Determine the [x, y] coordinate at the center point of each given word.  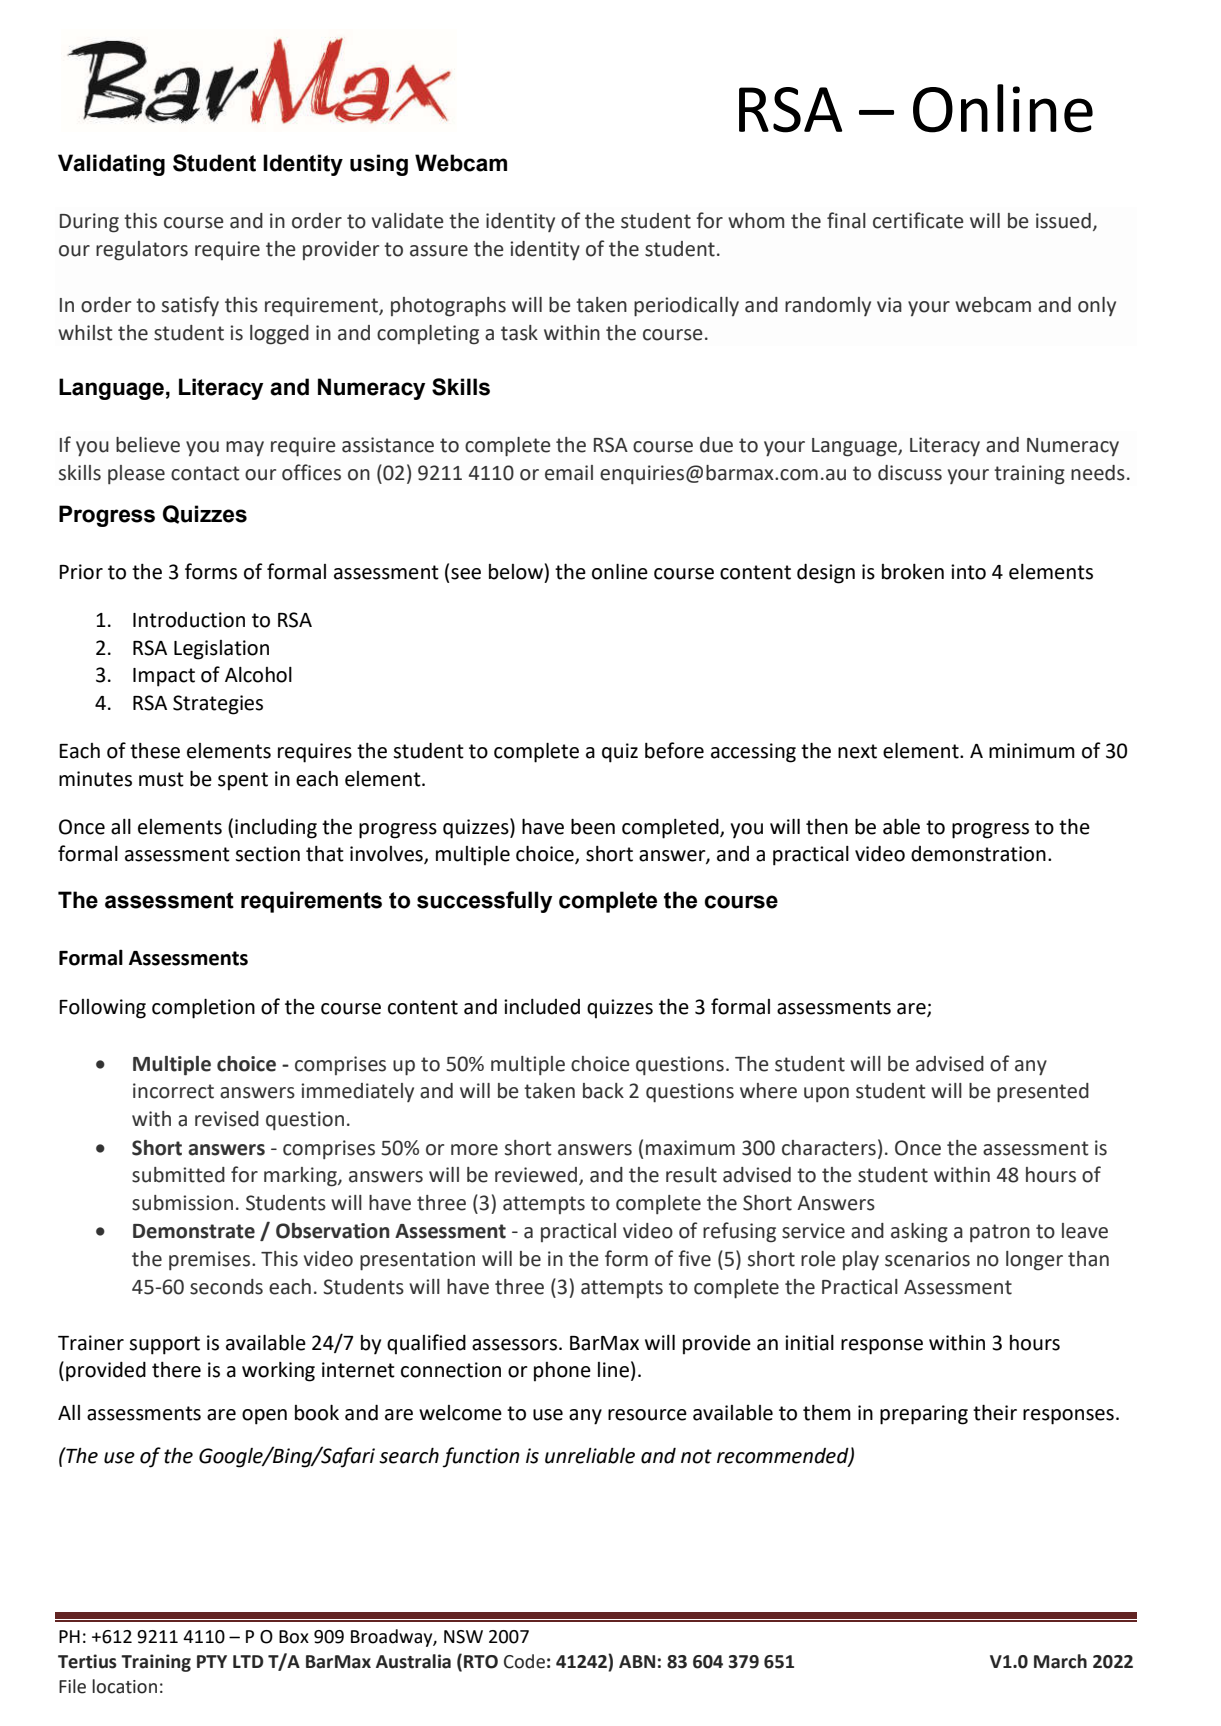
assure [439, 251]
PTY [212, 1661]
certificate [918, 220]
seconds [226, 1287]
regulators [142, 251]
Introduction [189, 620]
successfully [484, 902]
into [968, 572]
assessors [516, 1345]
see [466, 574]
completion [203, 1008]
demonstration [978, 854]
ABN [637, 1661]
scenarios [927, 1259]
